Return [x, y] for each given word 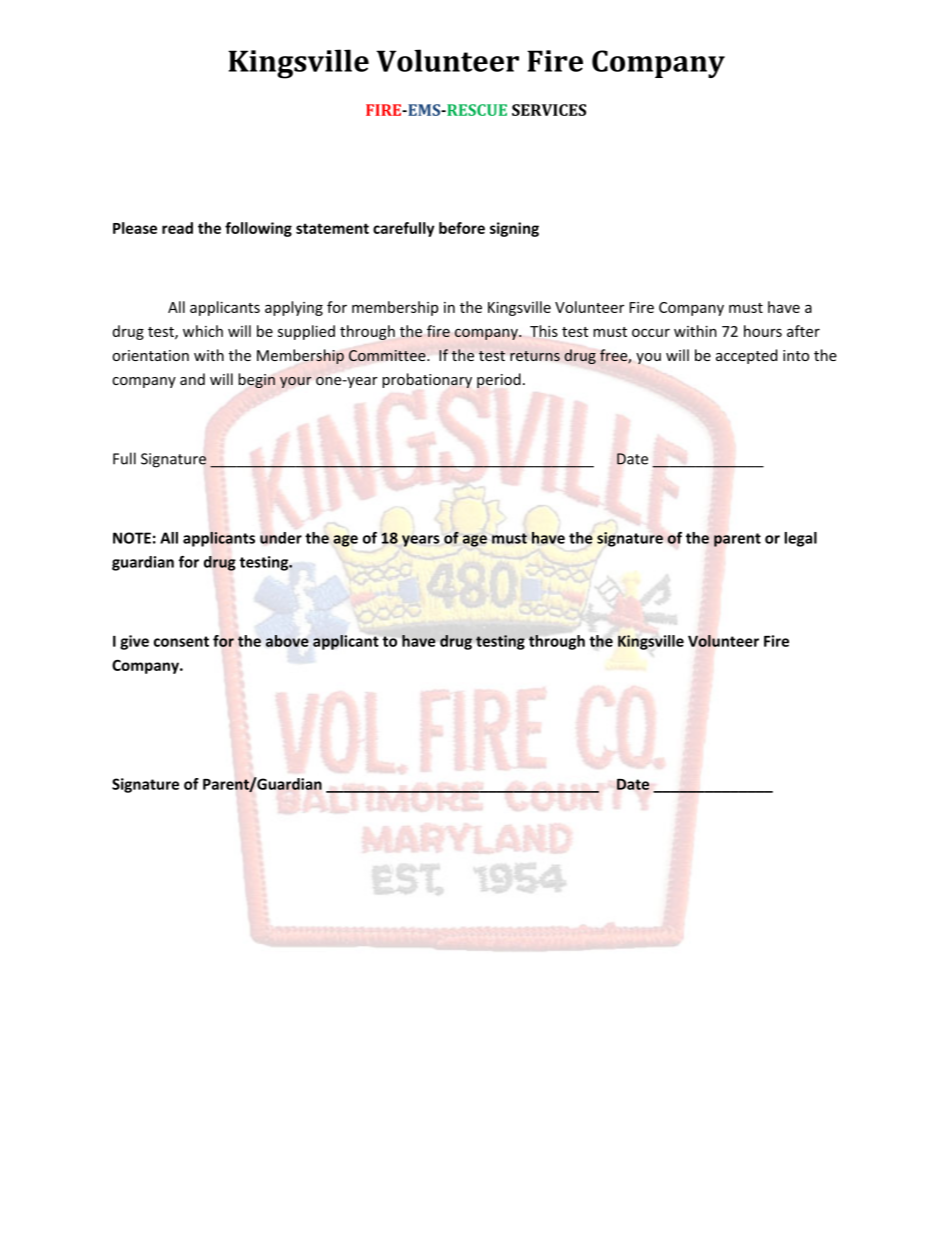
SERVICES [549, 110]
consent [181, 641]
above [287, 641]
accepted [747, 356]
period [499, 380]
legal [800, 539]
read [177, 228]
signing [514, 229]
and [192, 379]
